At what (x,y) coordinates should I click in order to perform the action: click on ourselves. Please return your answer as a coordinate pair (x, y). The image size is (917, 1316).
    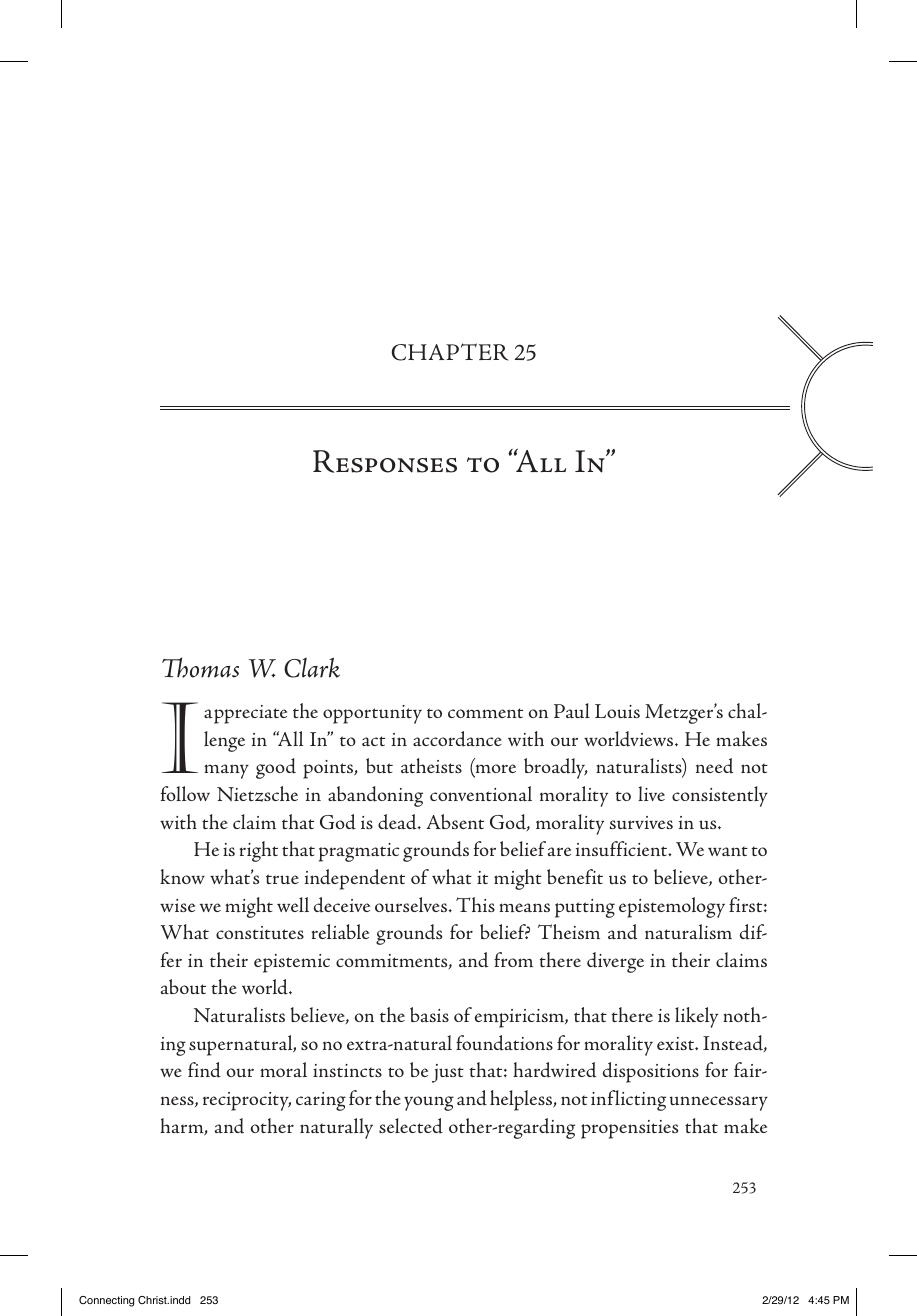
    Looking at the image, I should click on (412, 904).
